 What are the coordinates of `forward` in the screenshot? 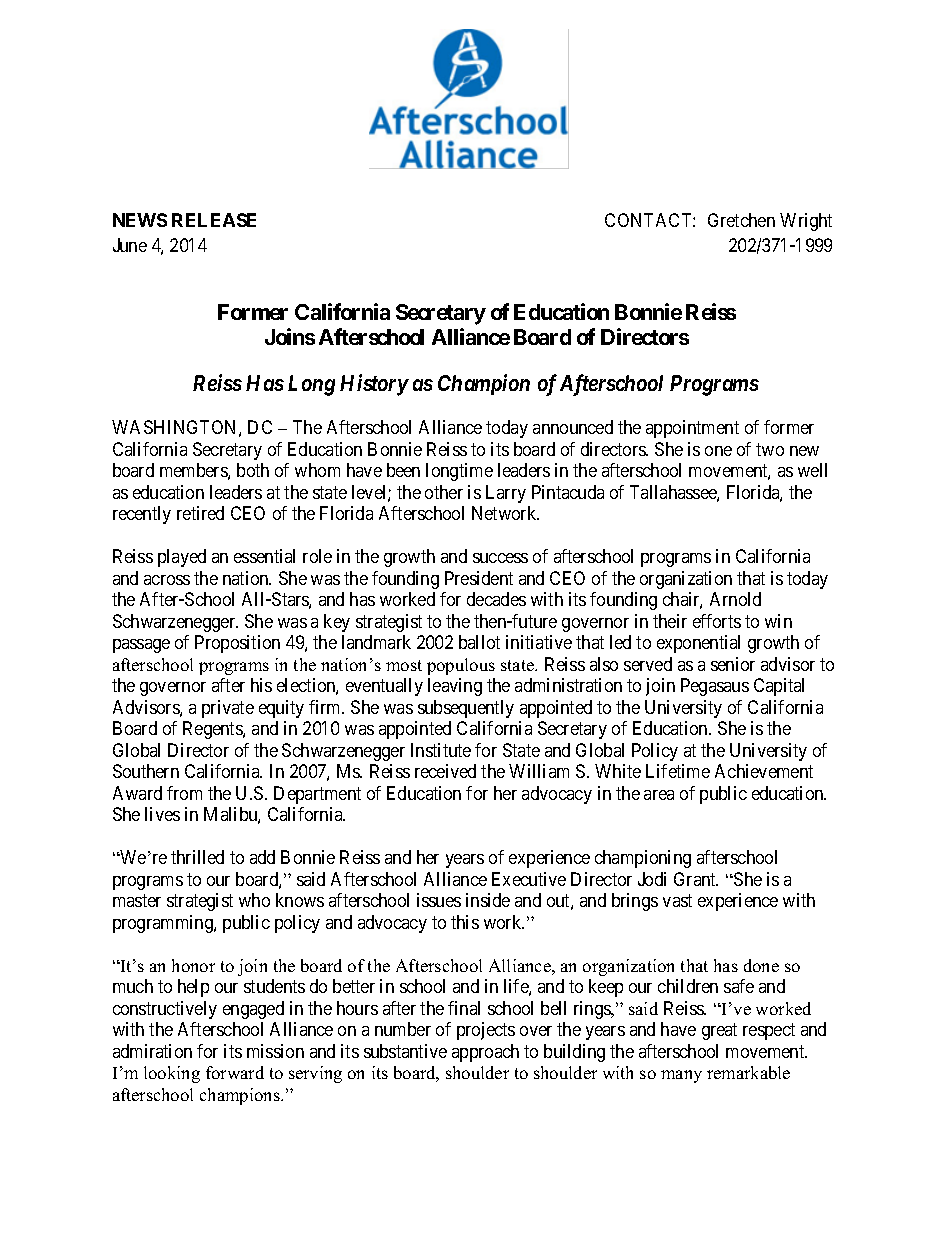 It's located at (235, 1072).
